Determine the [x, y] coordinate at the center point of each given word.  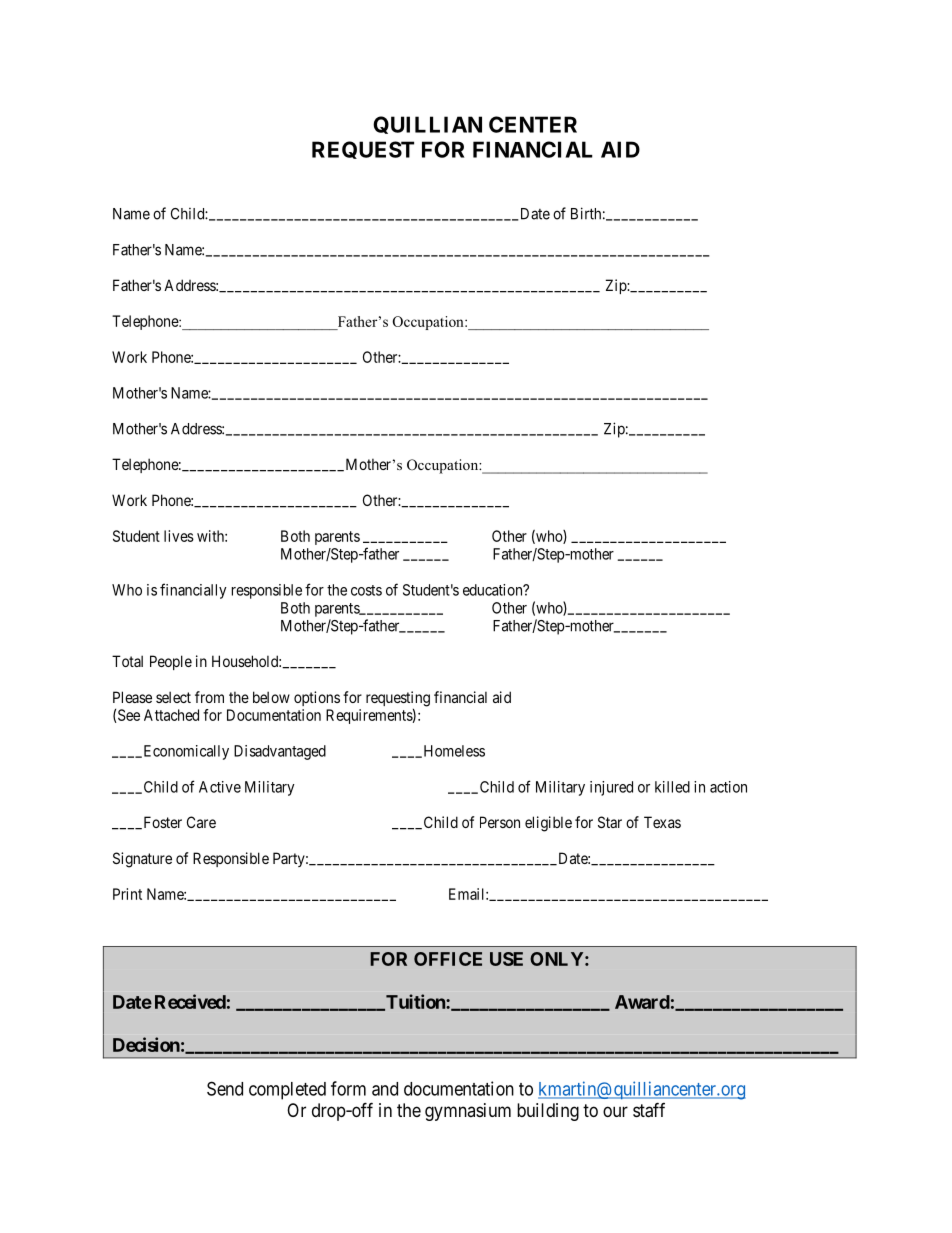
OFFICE [448, 959]
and [385, 1089]
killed [672, 787]
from [209, 697]
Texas [662, 822]
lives [179, 536]
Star [610, 822]
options [317, 698]
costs [366, 590]
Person [500, 822]
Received [190, 1001]
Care [201, 822]
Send [225, 1088]
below [271, 697]
